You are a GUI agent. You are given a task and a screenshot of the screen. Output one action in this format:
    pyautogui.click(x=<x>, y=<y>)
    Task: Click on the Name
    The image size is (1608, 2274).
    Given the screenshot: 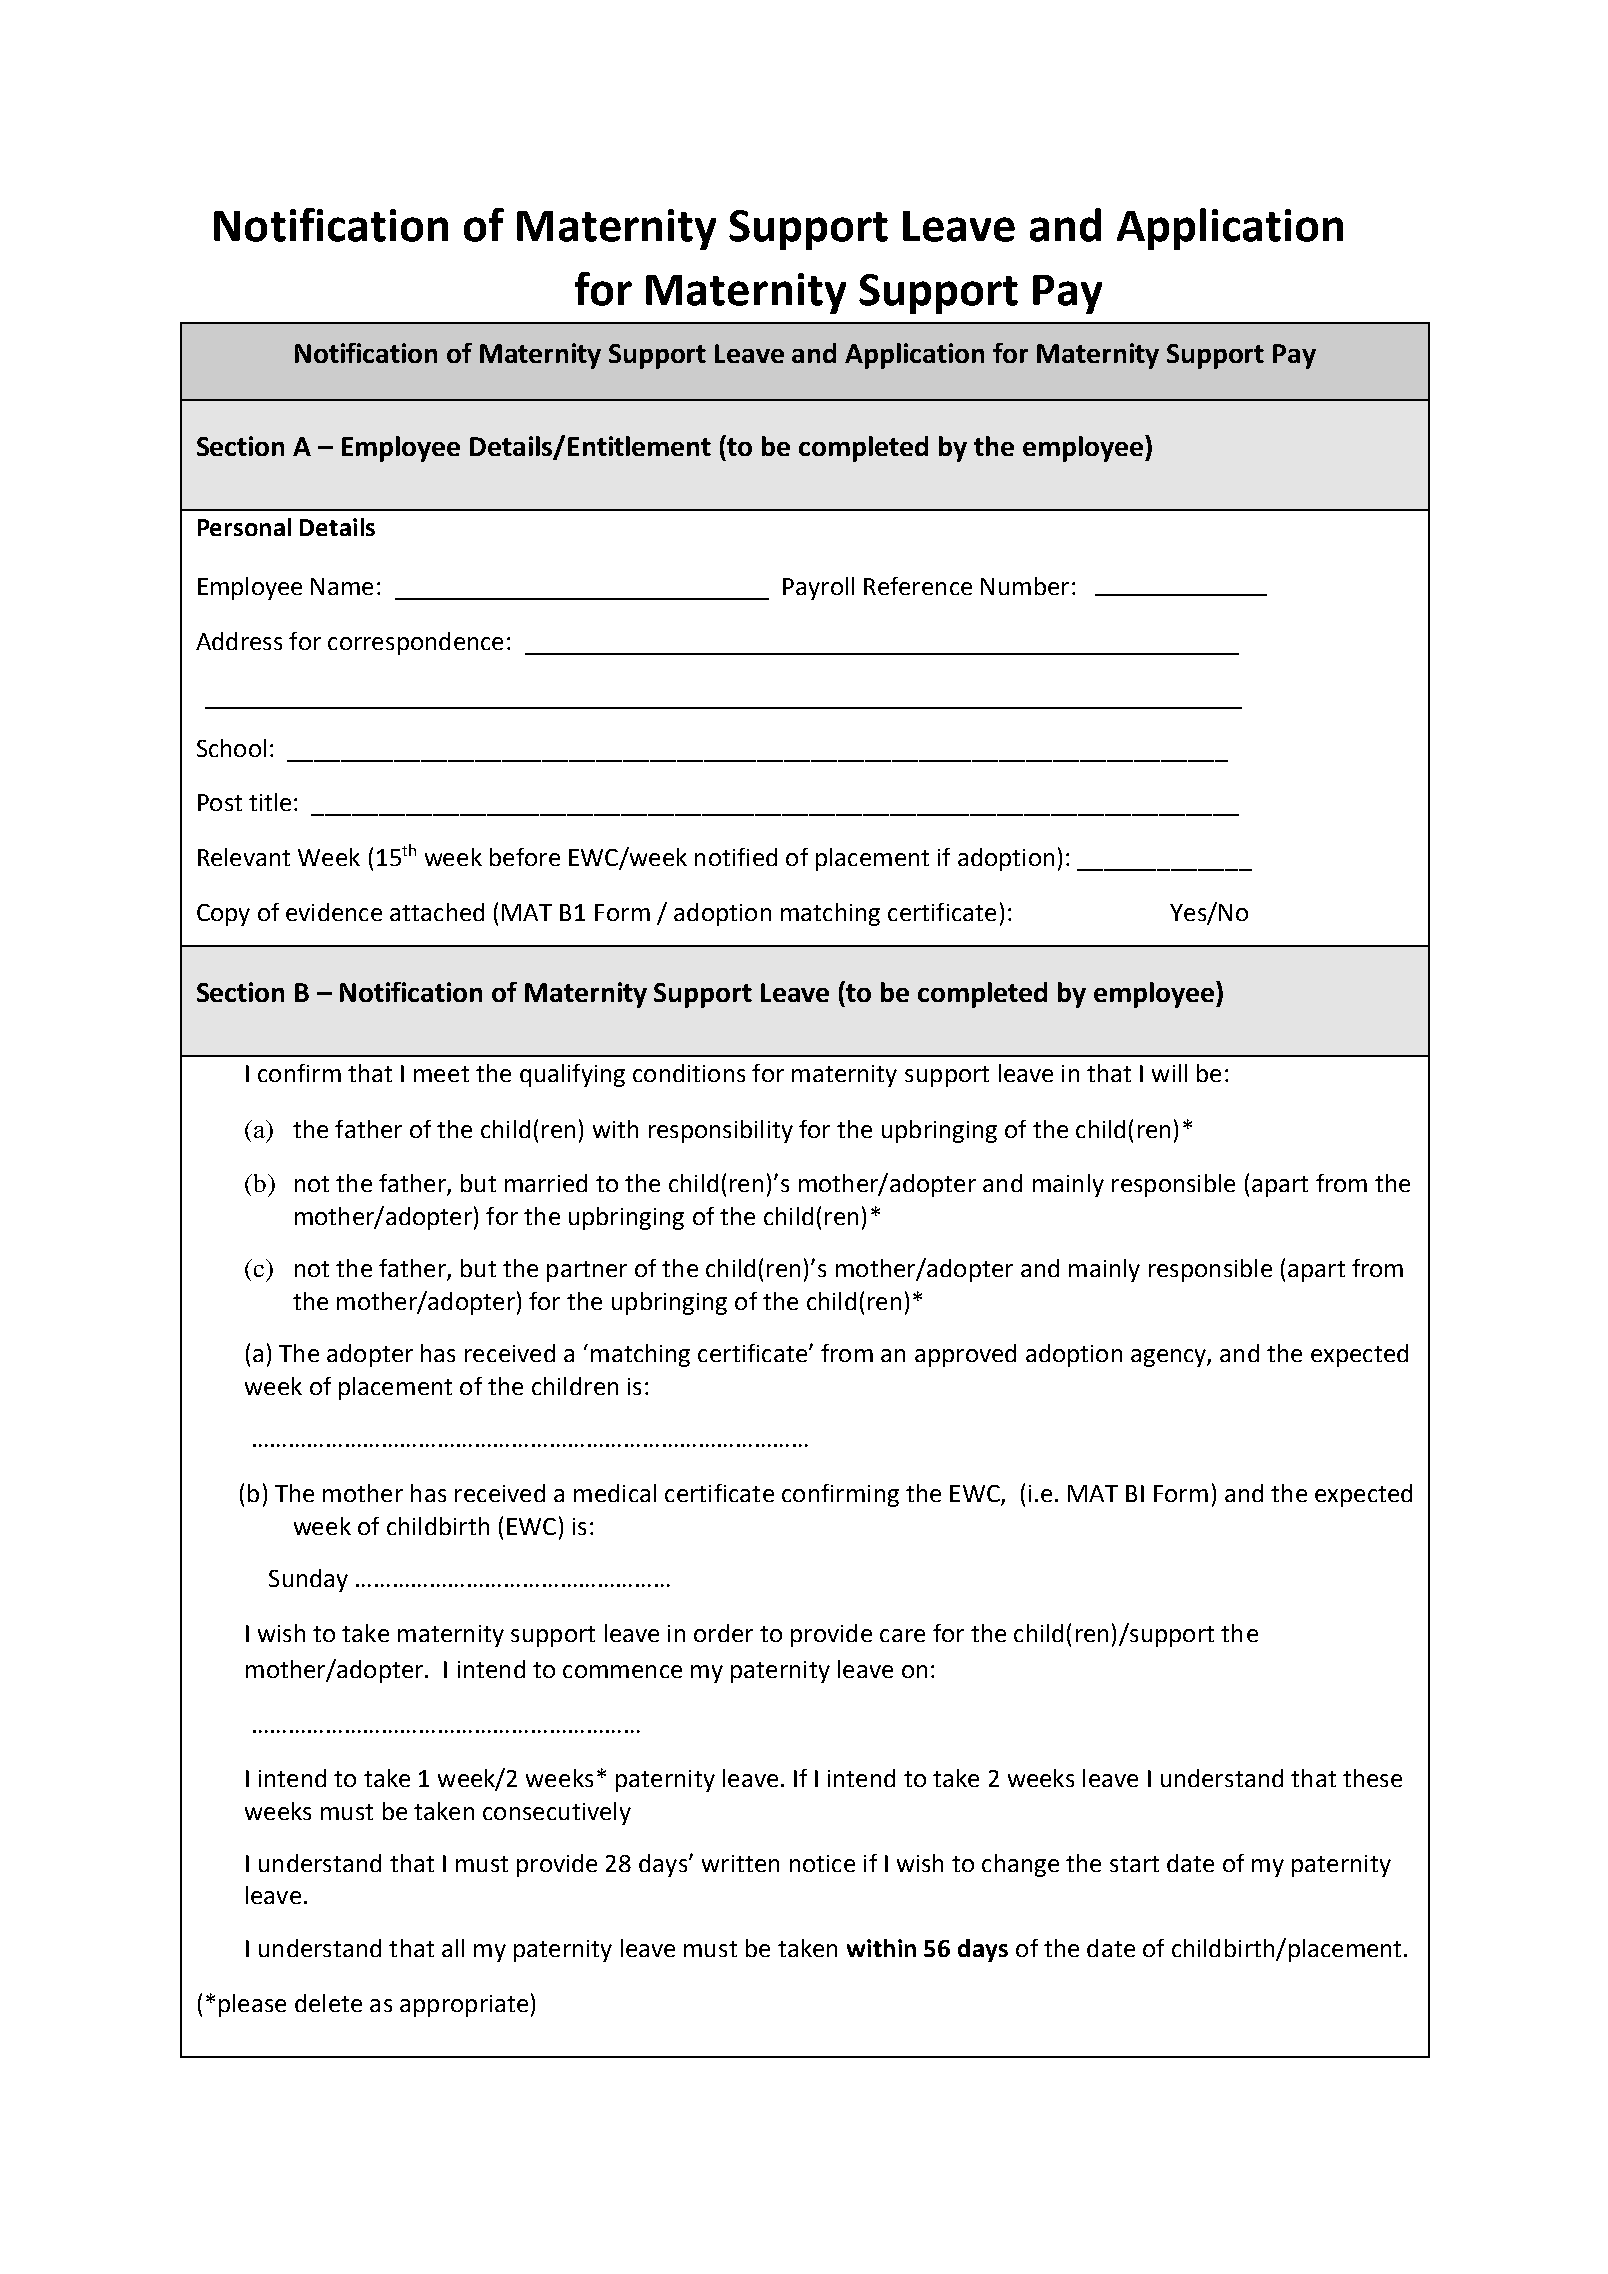 What is the action you would take?
    pyautogui.click(x=342, y=586)
